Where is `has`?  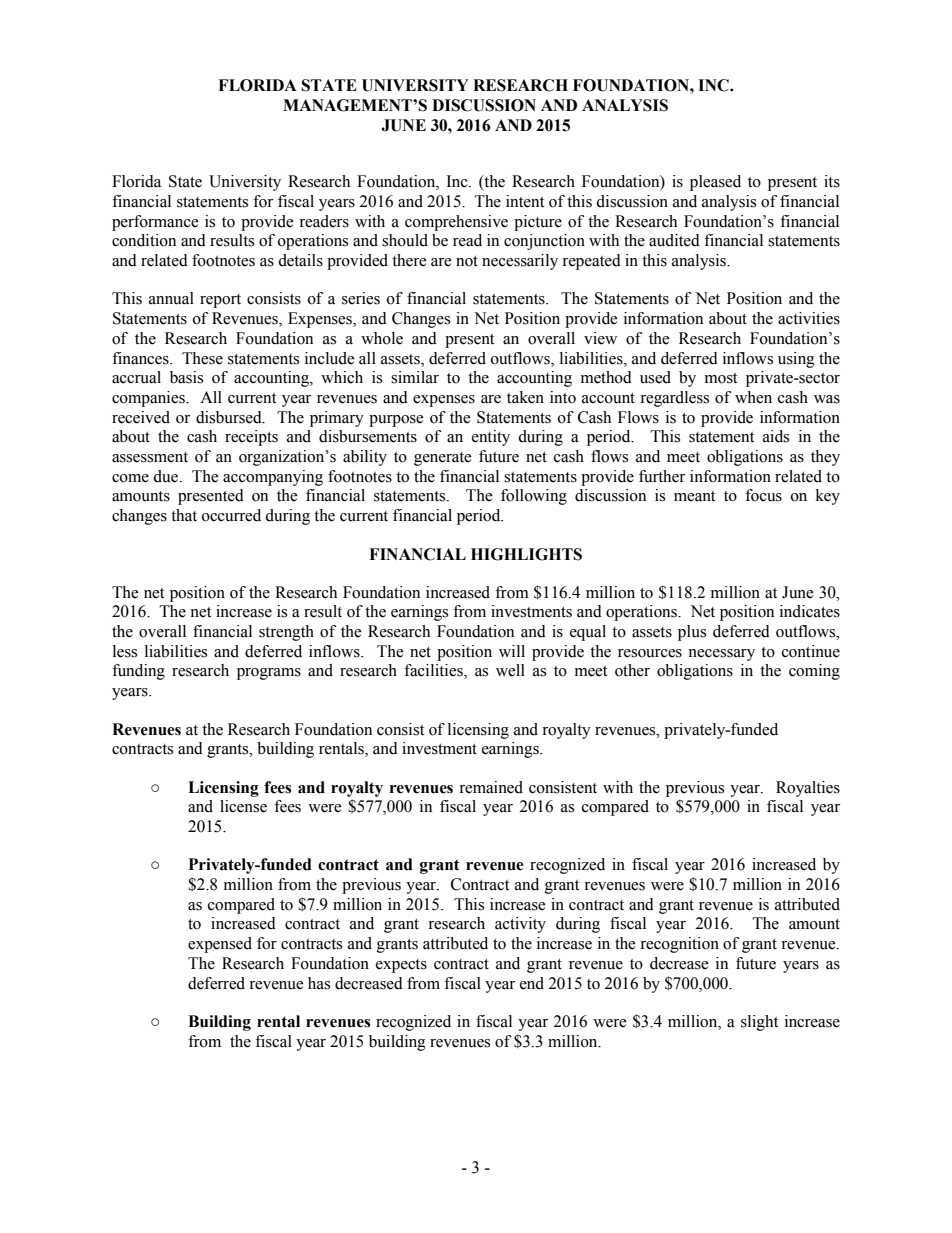
has is located at coordinates (319, 983).
